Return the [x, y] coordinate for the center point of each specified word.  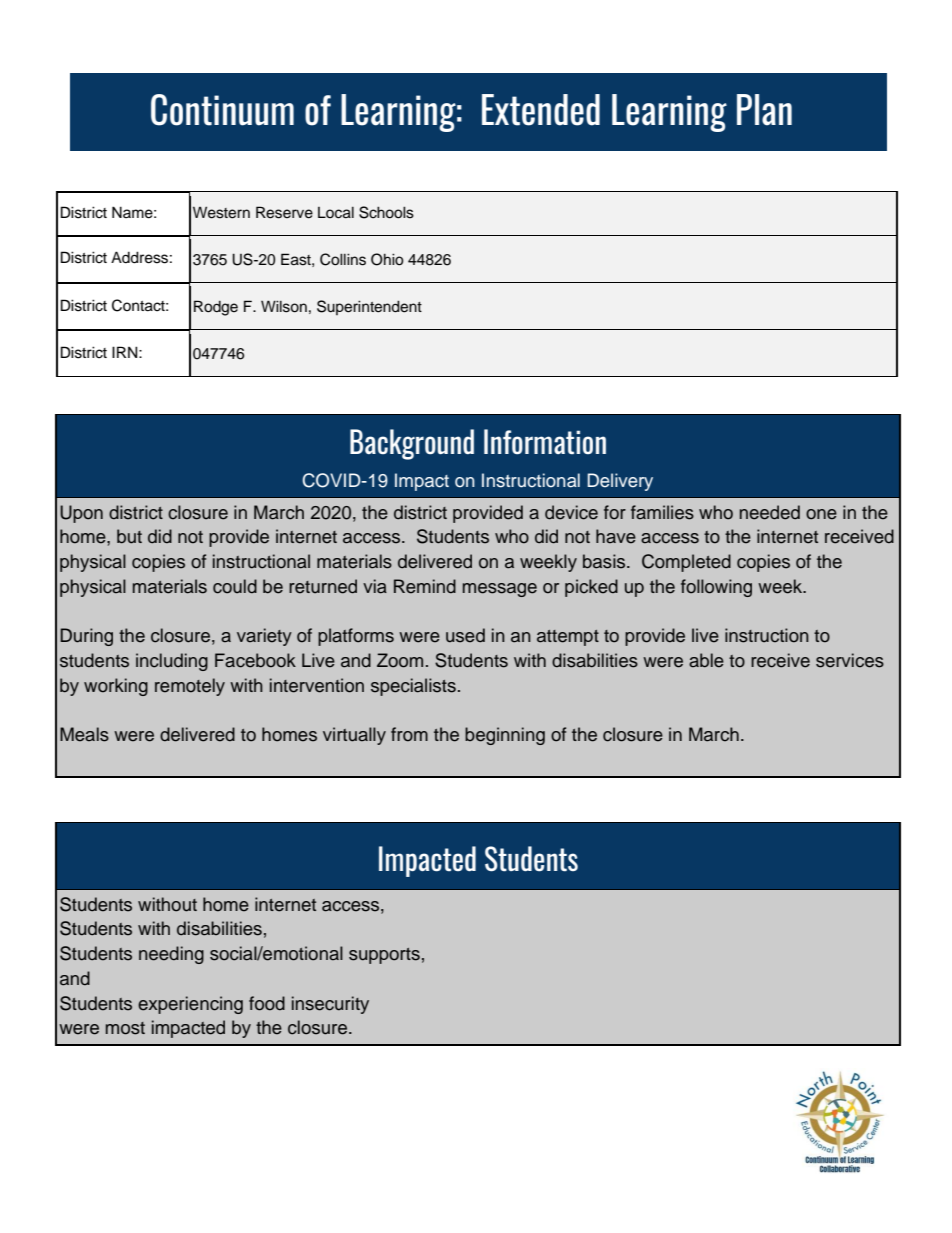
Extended [541, 110]
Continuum [222, 110]
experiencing [190, 1005]
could [235, 586]
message [500, 590]
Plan [764, 110]
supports [384, 956]
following [716, 588]
